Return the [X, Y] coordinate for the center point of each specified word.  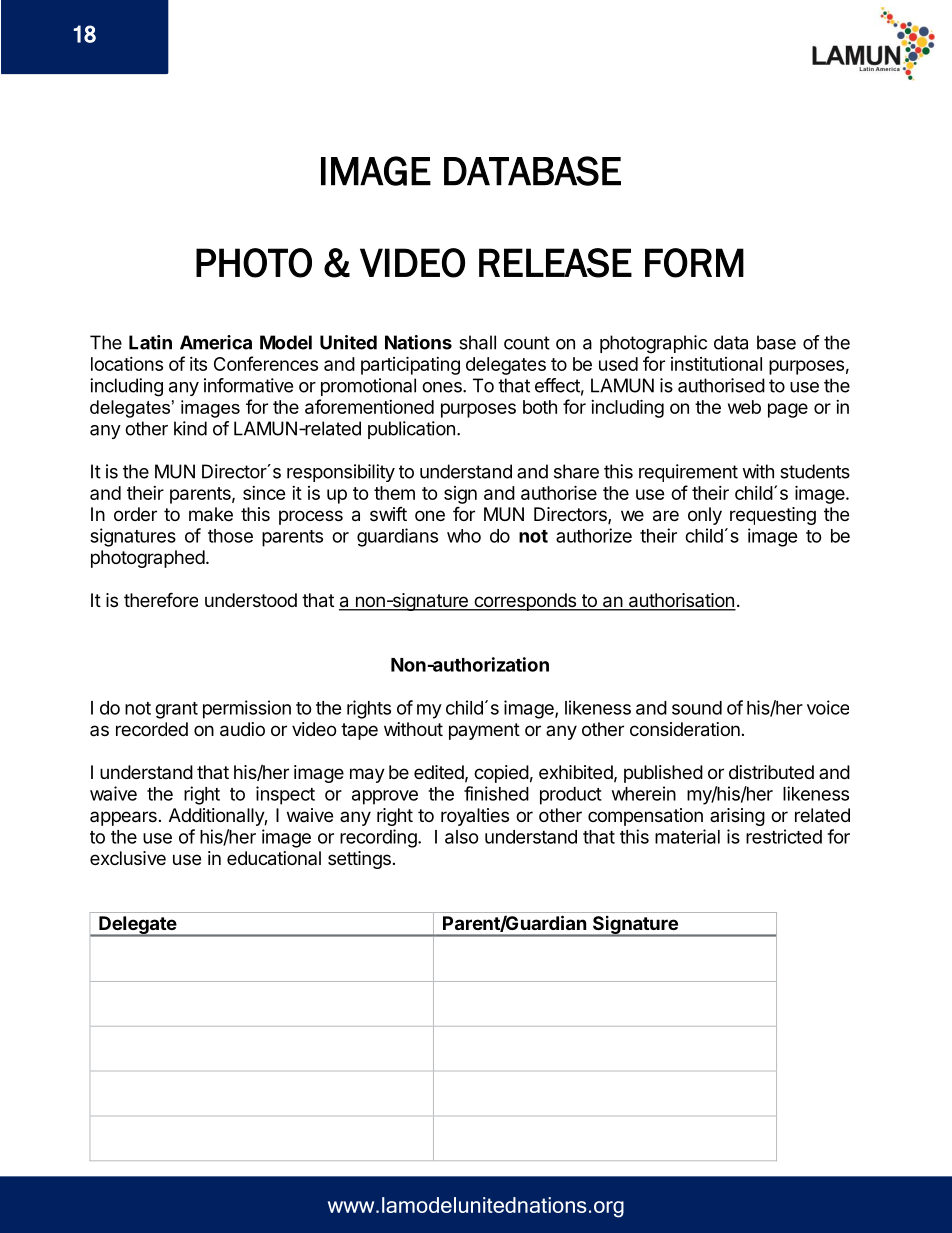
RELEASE [555, 263]
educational [274, 858]
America [216, 342]
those [230, 536]
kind [190, 428]
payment [484, 731]
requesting [773, 516]
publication [411, 430]
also [462, 837]
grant [176, 710]
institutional [716, 364]
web [744, 407]
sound [697, 708]
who [464, 536]
